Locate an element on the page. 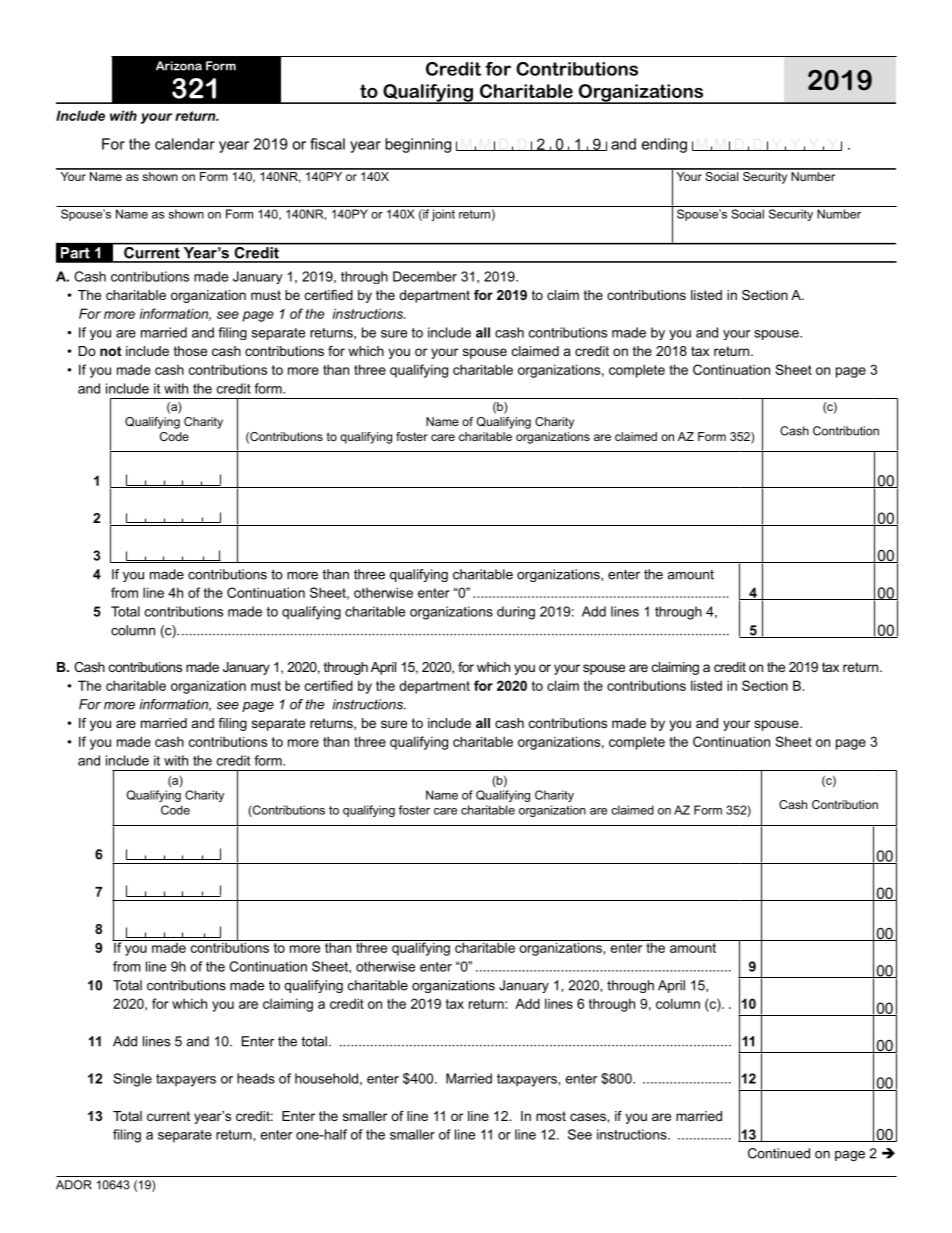  Continued is located at coordinates (779, 1153).
